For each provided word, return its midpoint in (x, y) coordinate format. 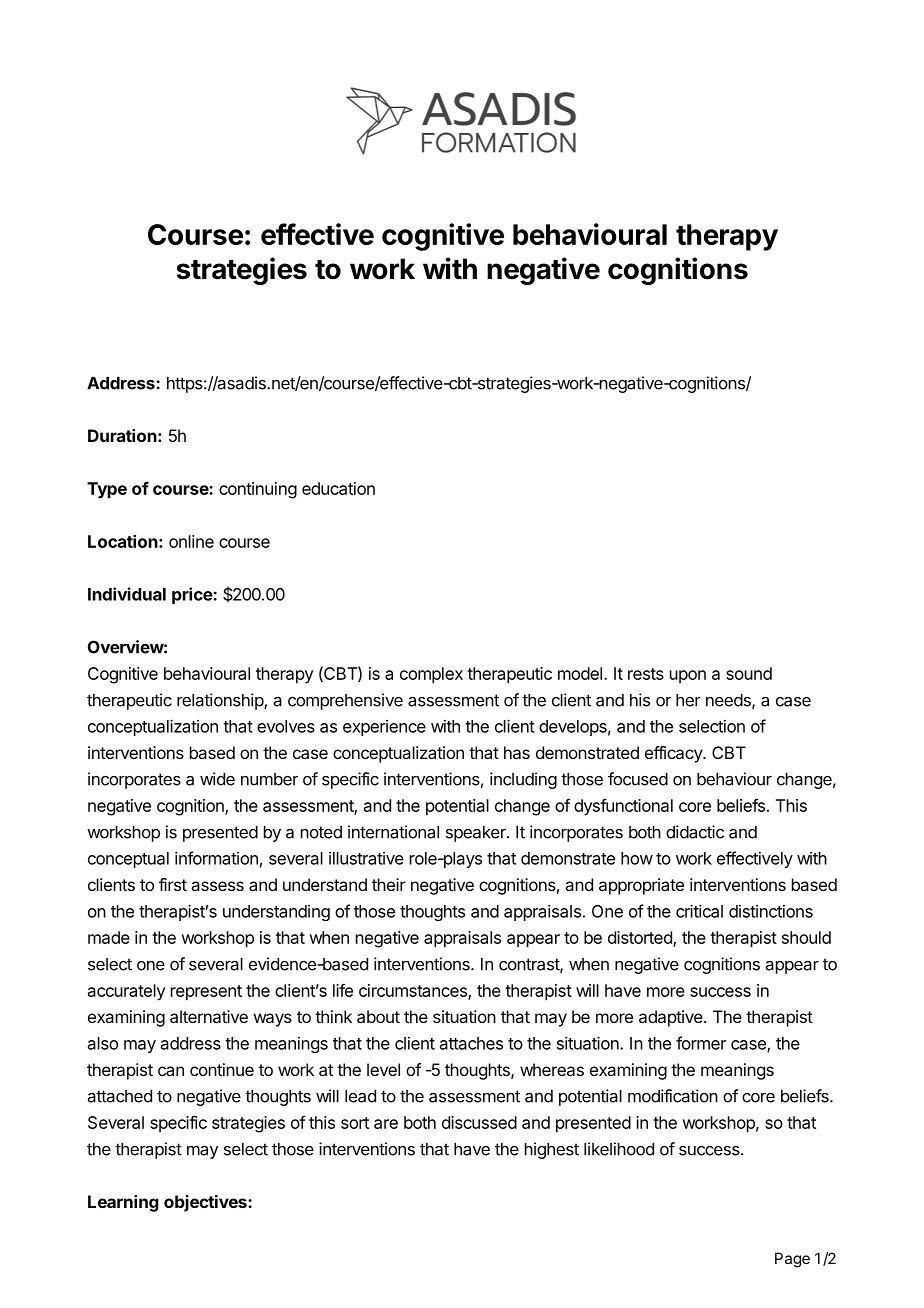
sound (749, 673)
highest (552, 1150)
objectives (206, 1203)
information (216, 858)
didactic (695, 832)
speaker (477, 834)
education (338, 488)
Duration (122, 435)
